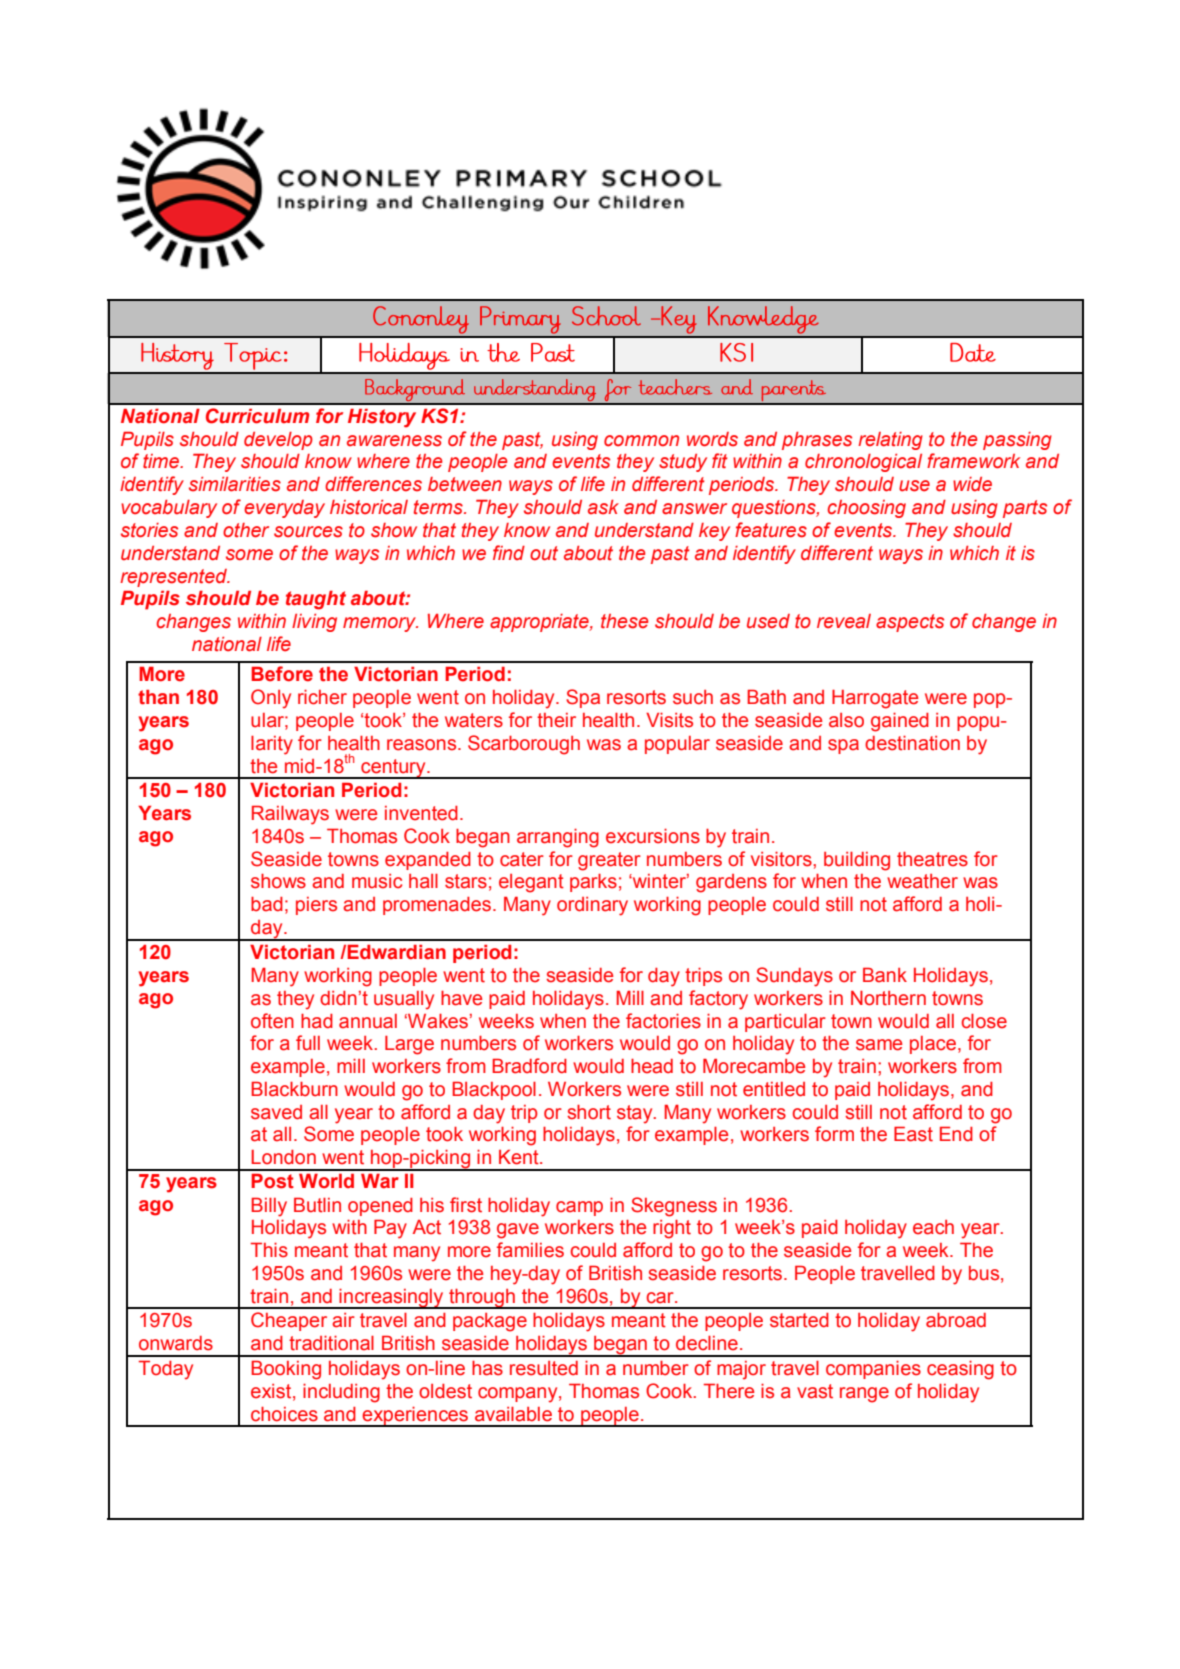  Describe the element at coordinates (912, 743) in the screenshot. I see `destination` at that location.
